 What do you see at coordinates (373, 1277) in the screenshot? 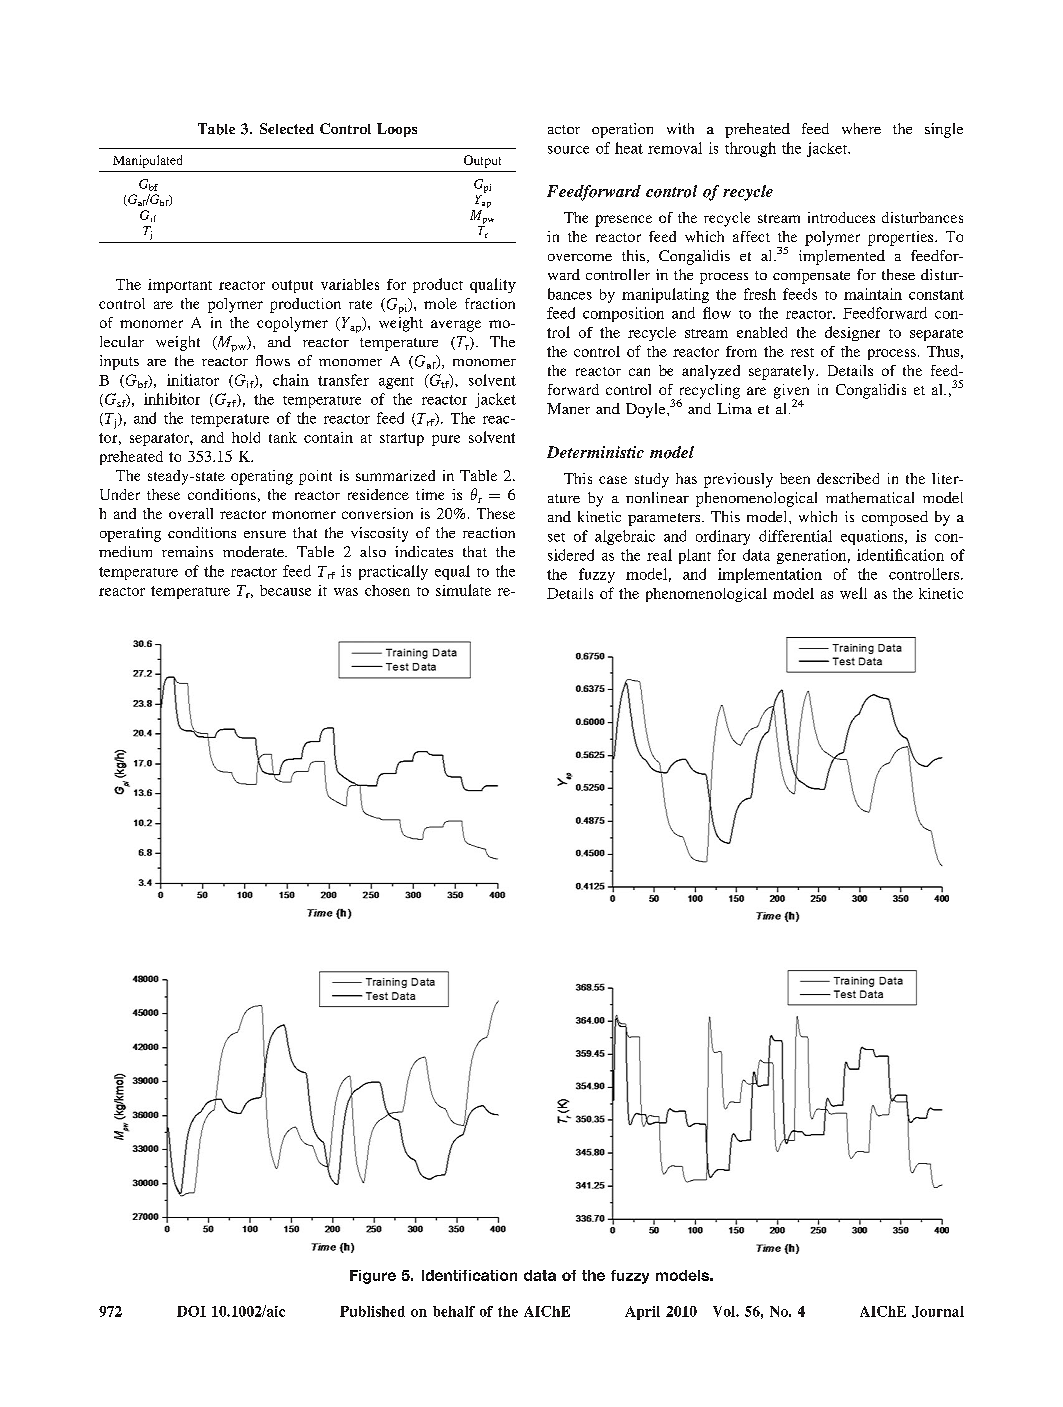
I see `Figure` at bounding box center [373, 1277].
